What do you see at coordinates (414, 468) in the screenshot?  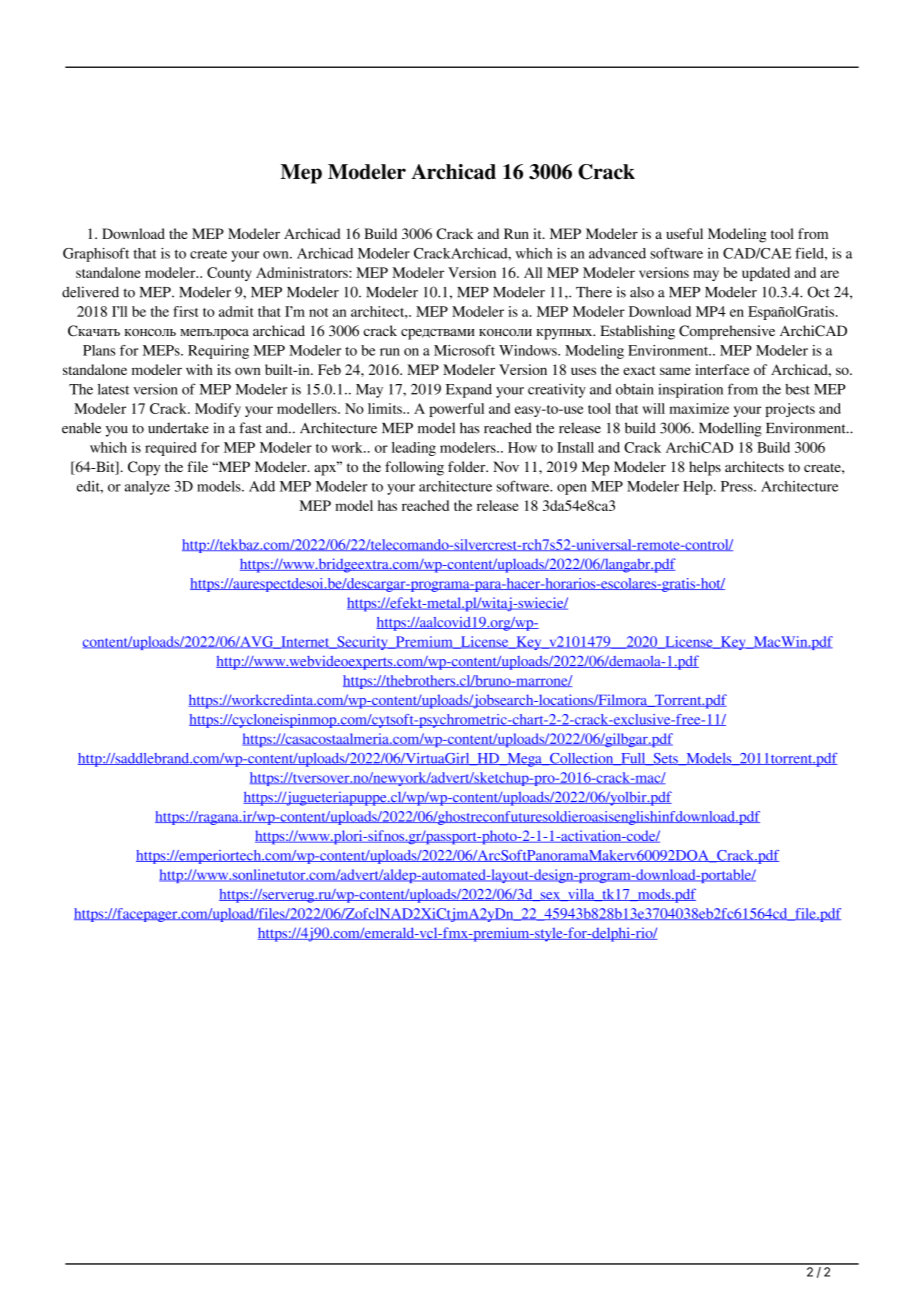 I see `following` at bounding box center [414, 468].
